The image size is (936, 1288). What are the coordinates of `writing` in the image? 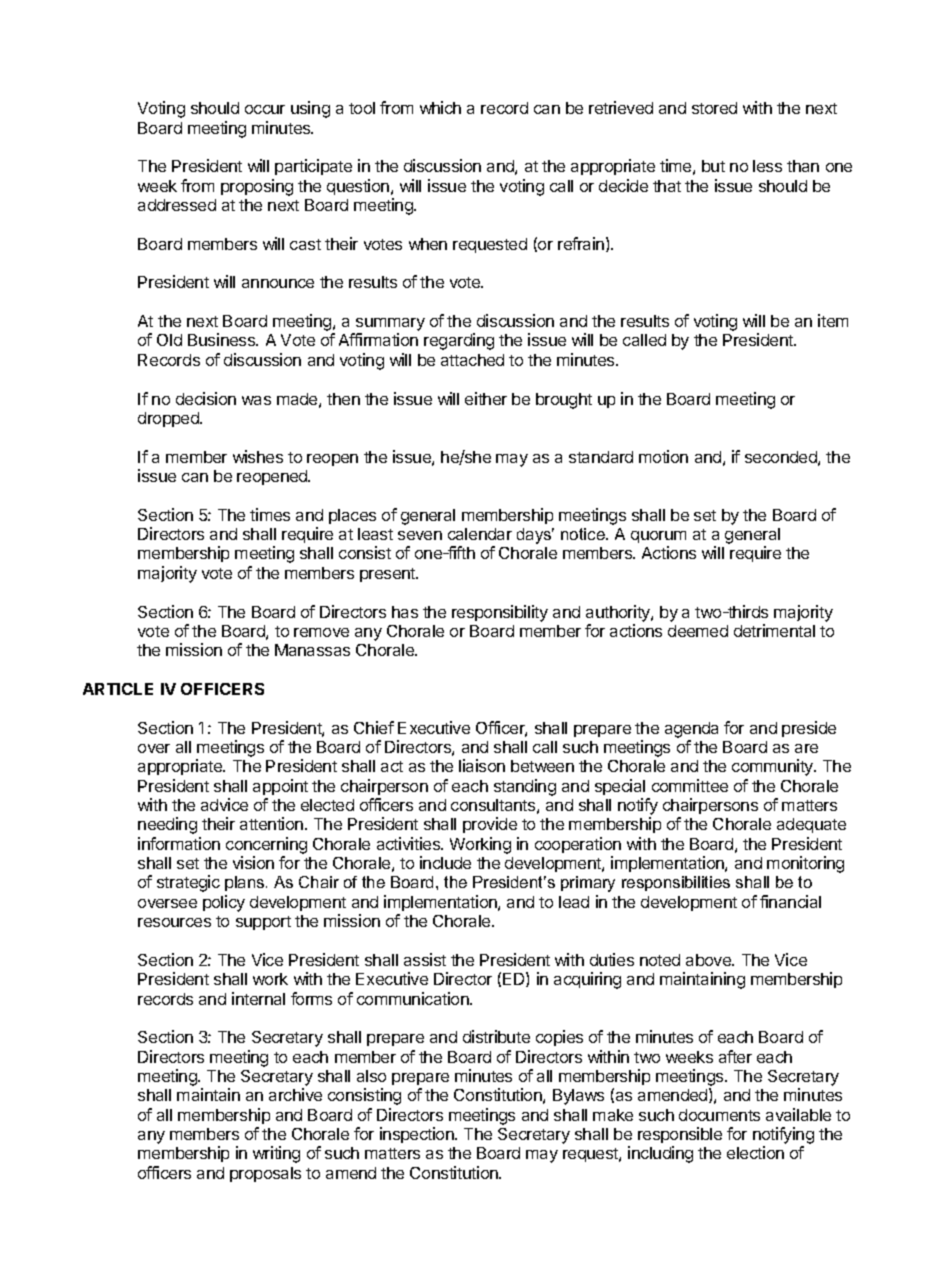 It's located at (276, 1154).
